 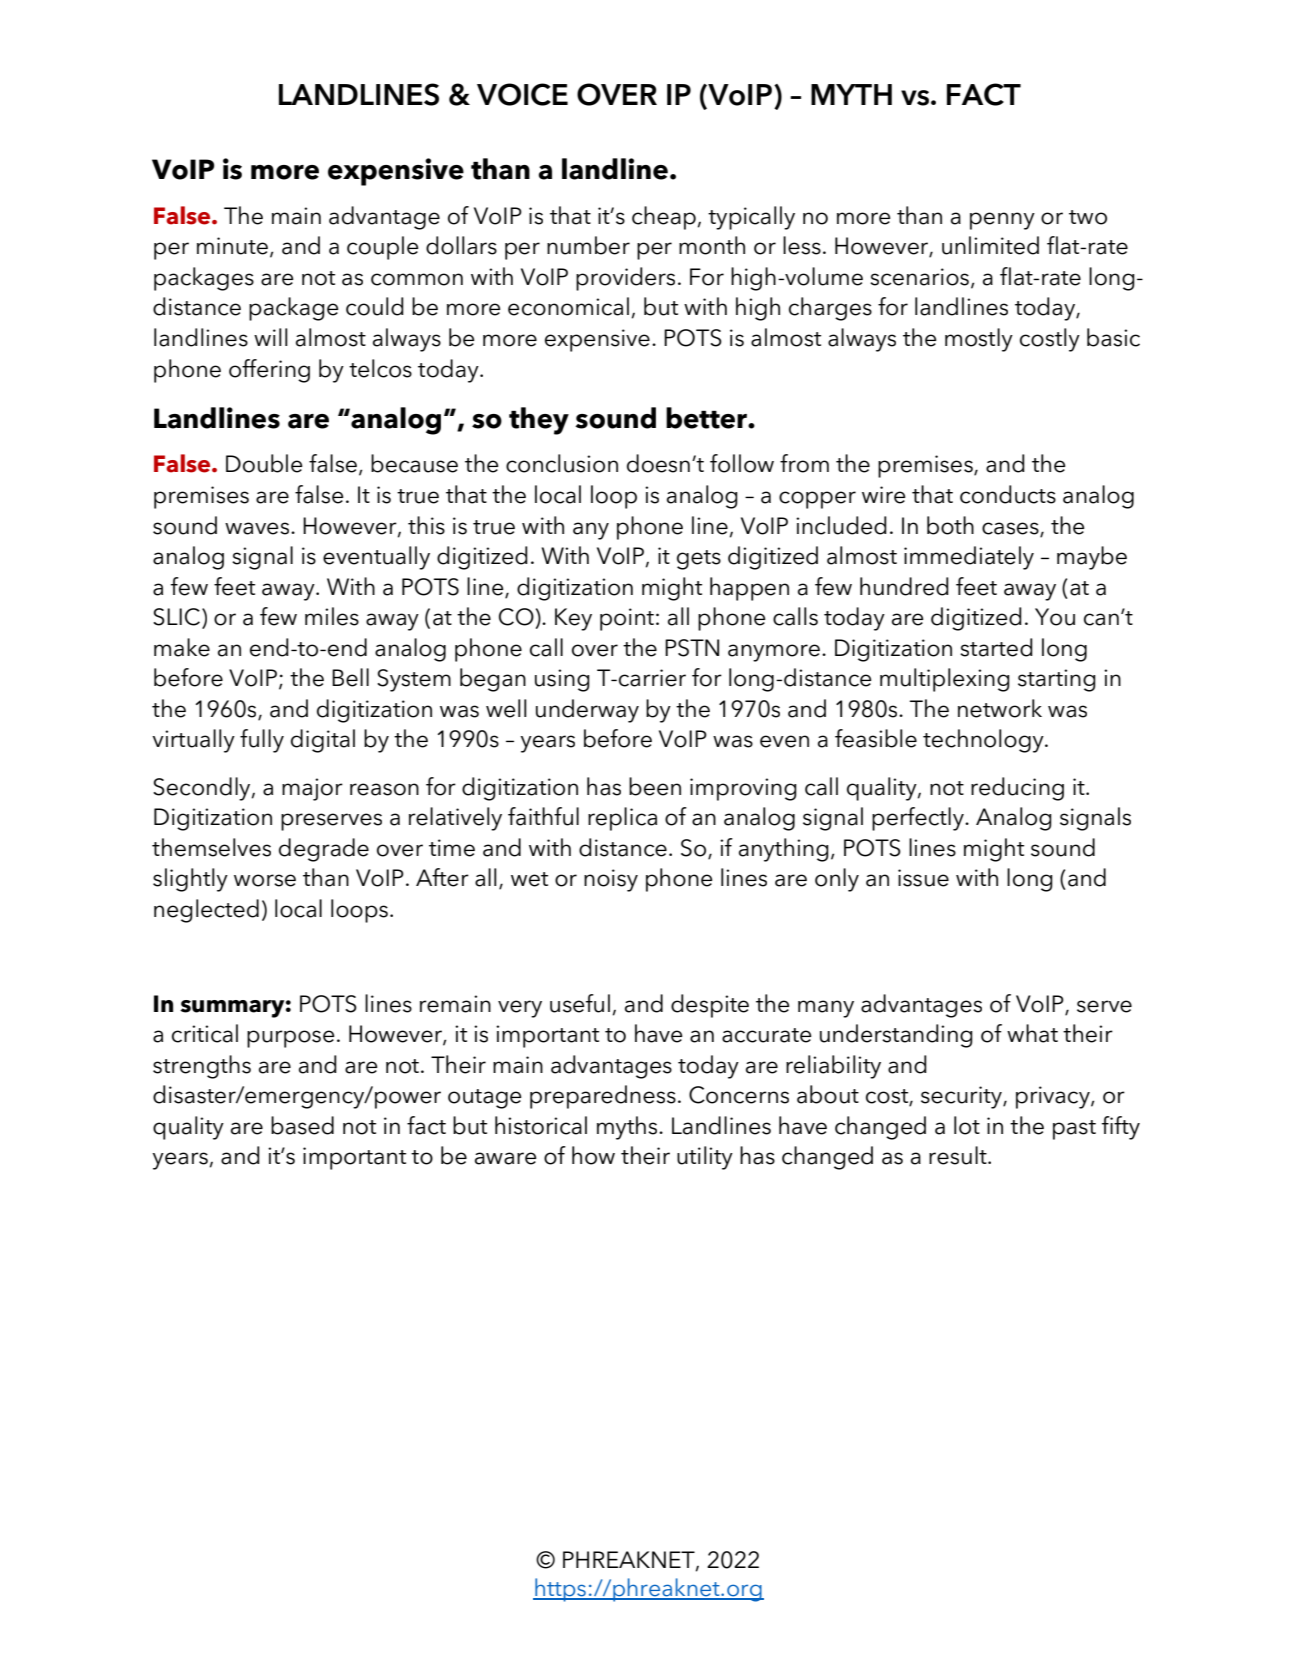 What do you see at coordinates (707, 418) in the image?
I see `better` at bounding box center [707, 418].
